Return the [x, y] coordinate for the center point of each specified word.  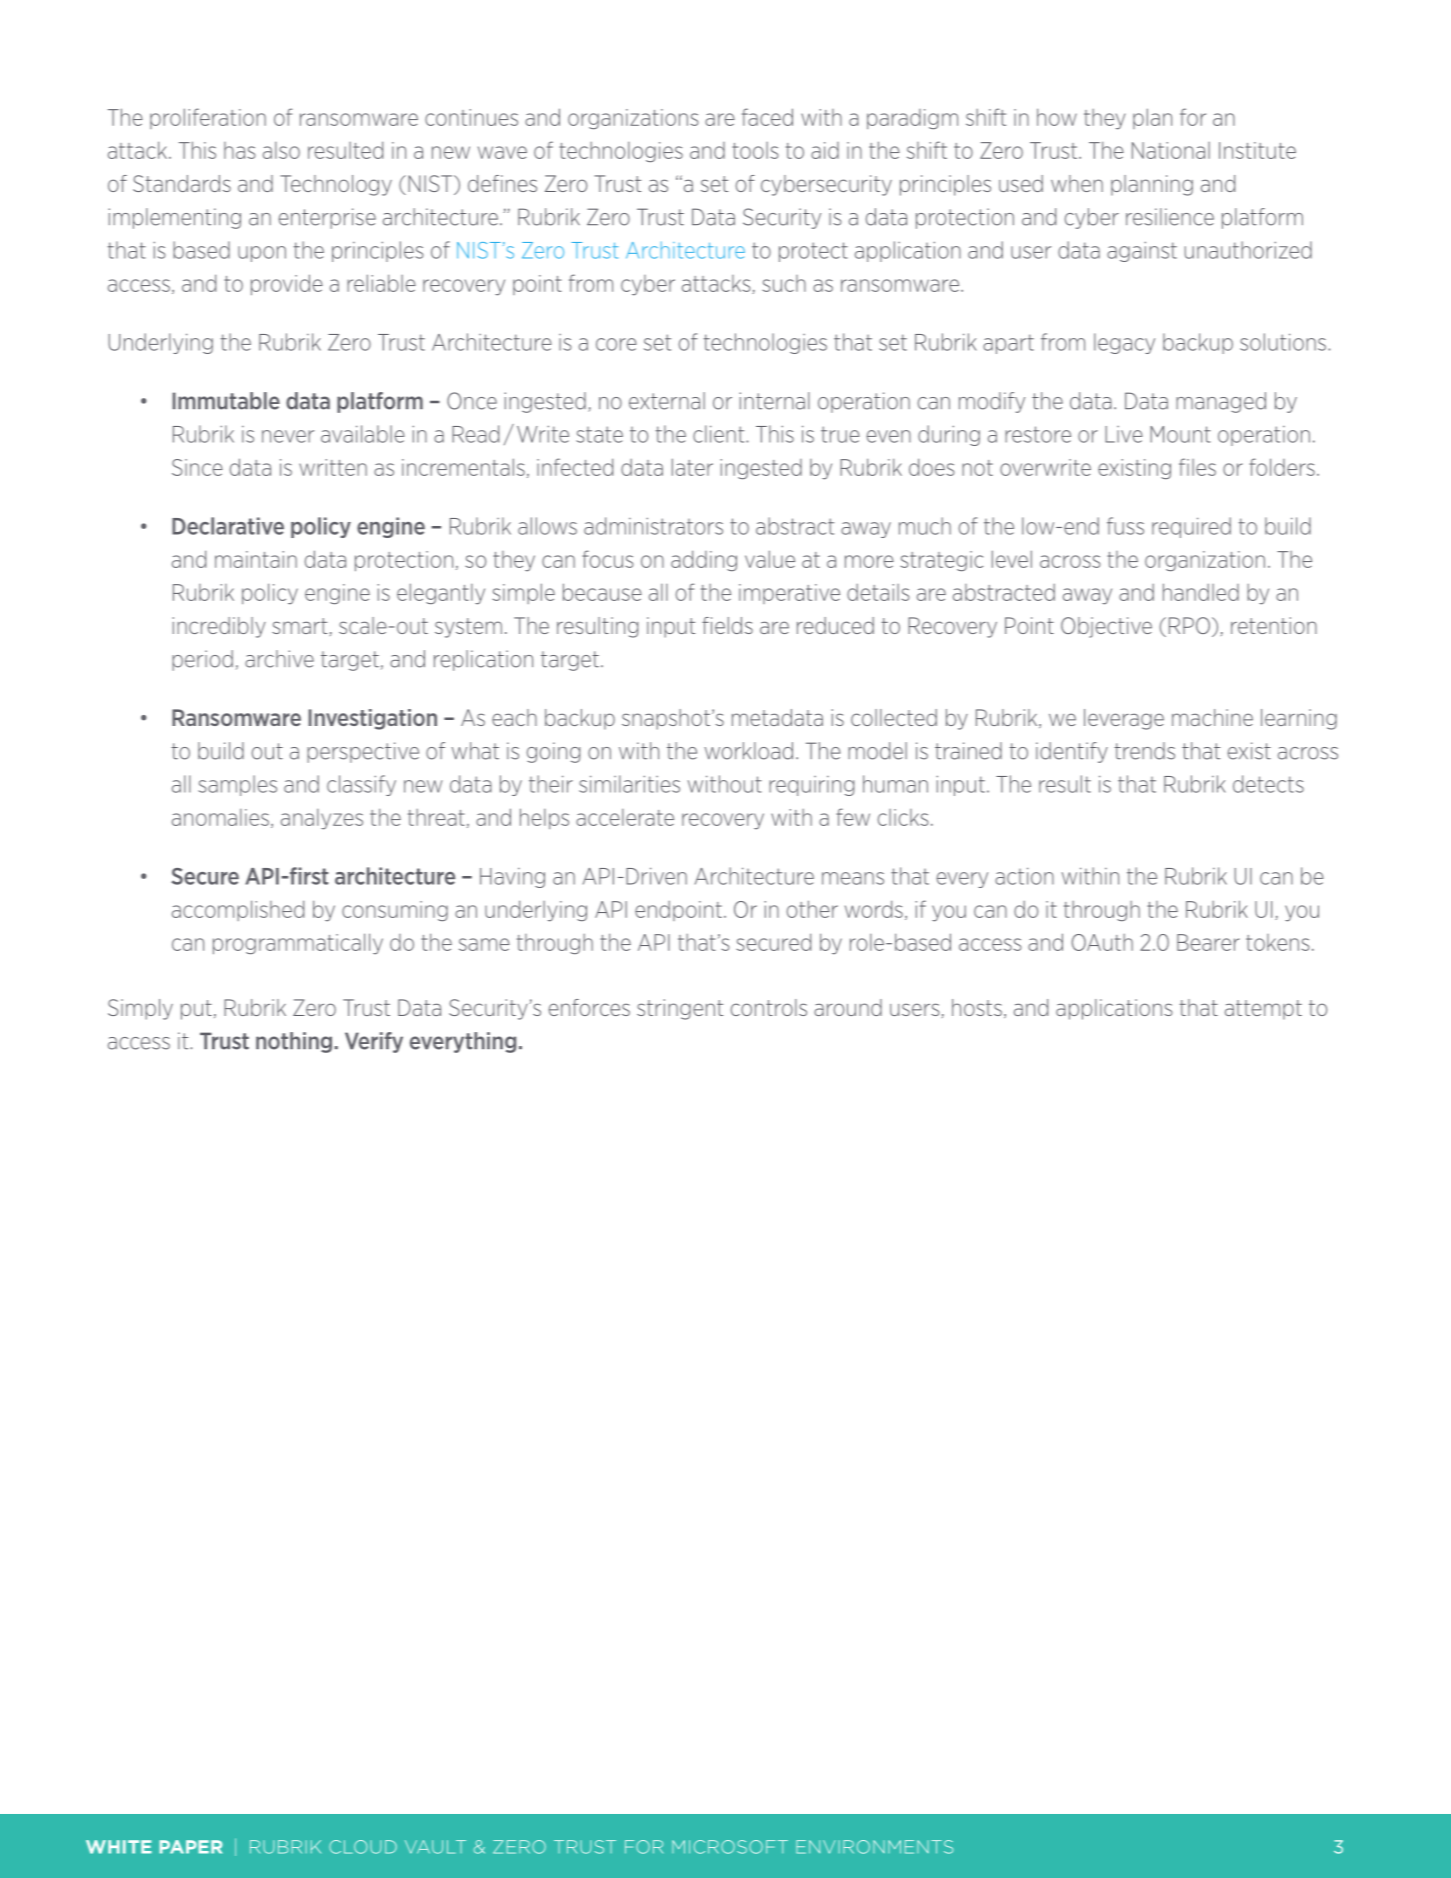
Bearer [1208, 942]
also [281, 150]
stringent [680, 1009]
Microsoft [730, 1847]
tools [755, 150]
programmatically [298, 944]
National [1171, 150]
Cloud [363, 1847]
